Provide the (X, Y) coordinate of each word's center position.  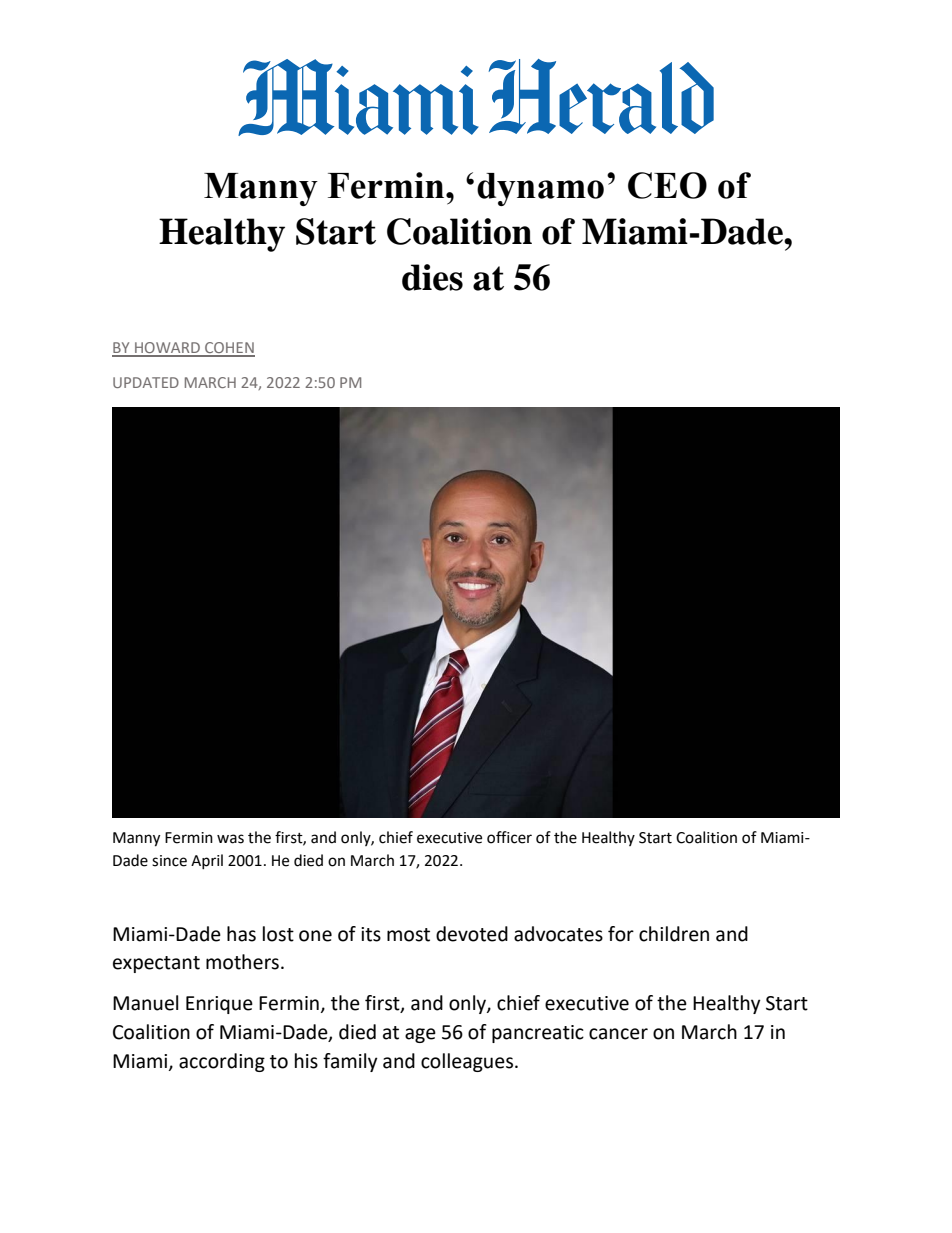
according (222, 1062)
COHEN (229, 349)
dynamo (540, 189)
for (621, 934)
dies (432, 277)
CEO (667, 185)
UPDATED (146, 382)
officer (509, 837)
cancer (618, 1034)
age (420, 1035)
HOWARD (167, 349)
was (230, 839)
